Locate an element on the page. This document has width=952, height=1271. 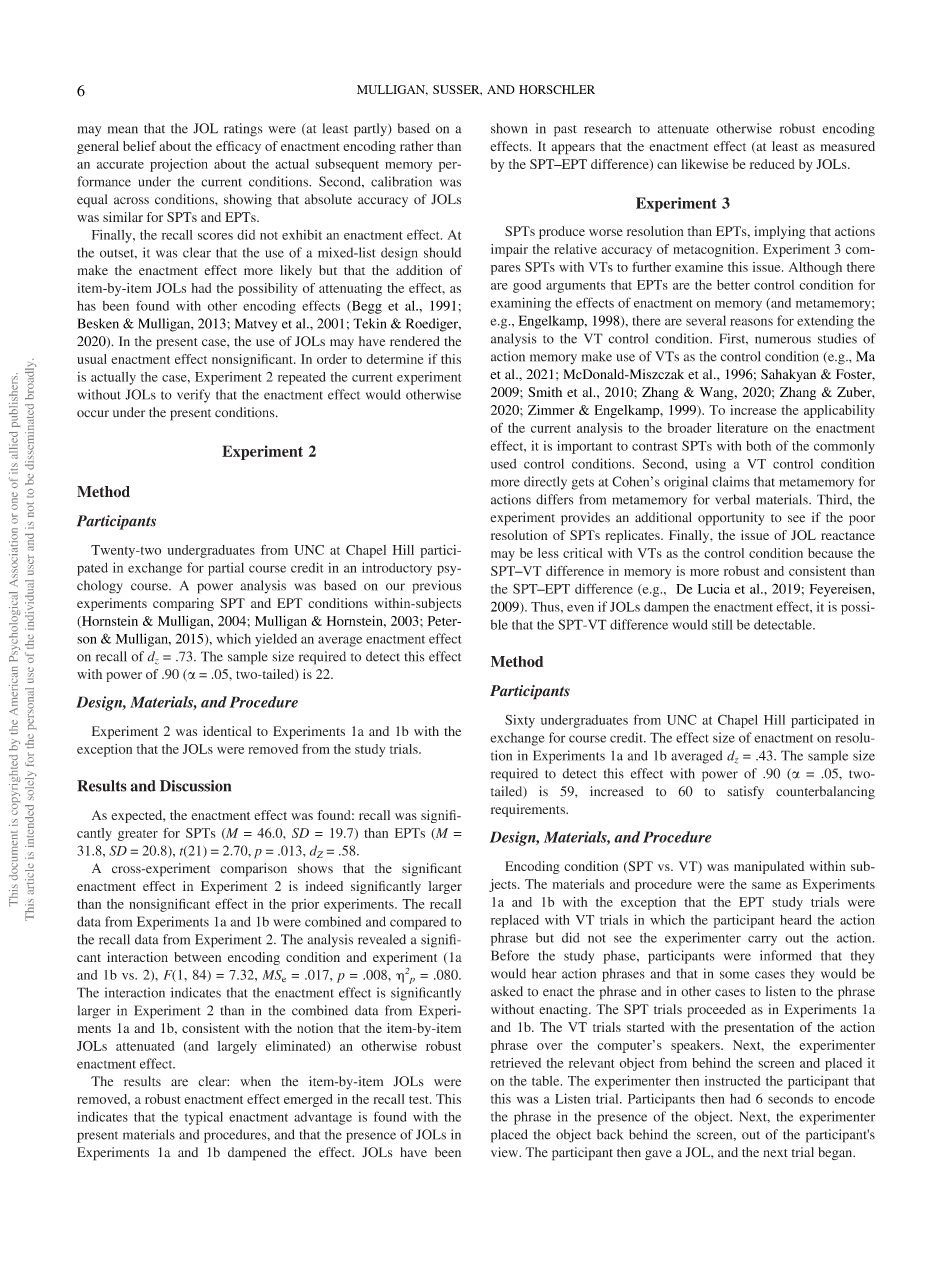
partial is located at coordinates (226, 569).
